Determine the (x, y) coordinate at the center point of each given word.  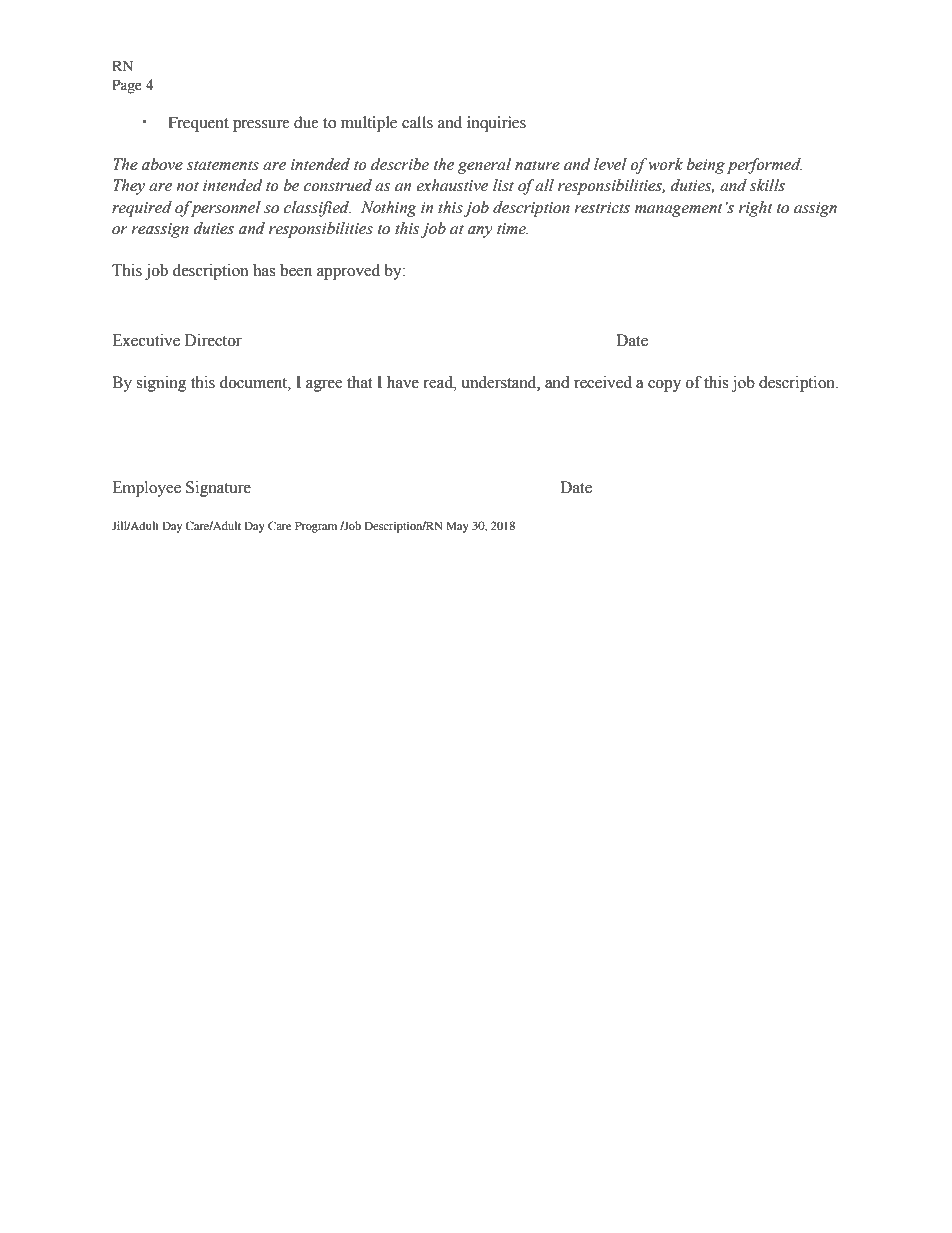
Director (213, 340)
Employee (146, 489)
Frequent (198, 124)
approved (348, 272)
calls (417, 122)
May (457, 527)
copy (664, 386)
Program (316, 527)
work (665, 164)
